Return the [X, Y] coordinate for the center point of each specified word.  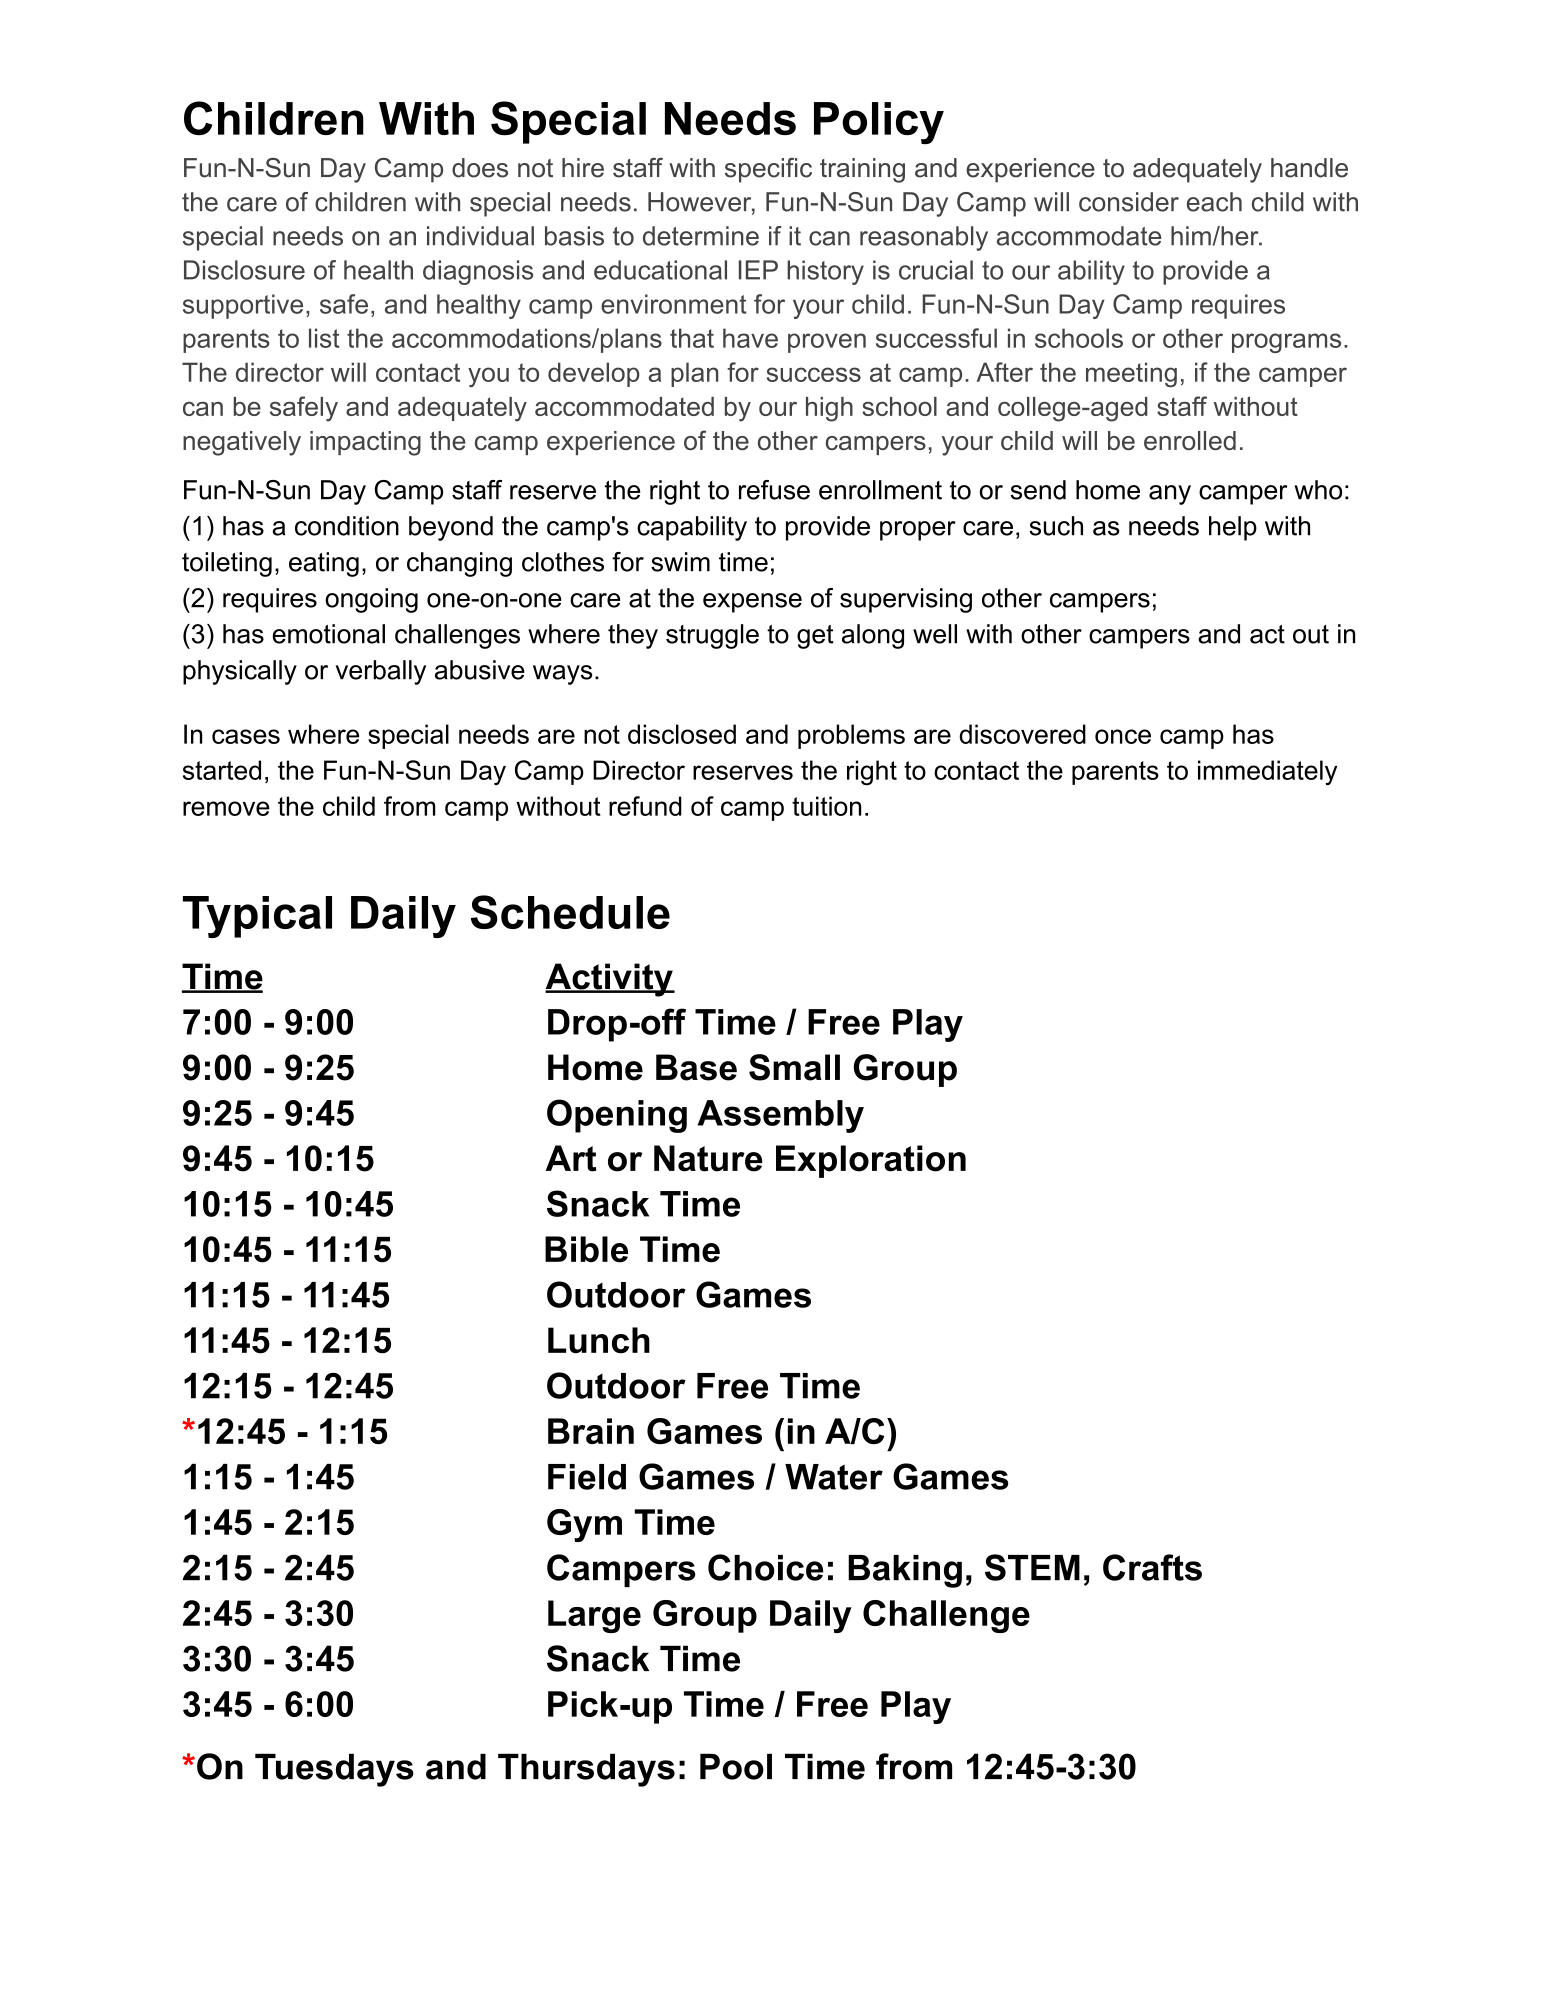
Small [794, 1067]
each [1214, 202]
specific [768, 170]
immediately [1267, 773]
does [480, 168]
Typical [257, 917]
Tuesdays [334, 1770]
